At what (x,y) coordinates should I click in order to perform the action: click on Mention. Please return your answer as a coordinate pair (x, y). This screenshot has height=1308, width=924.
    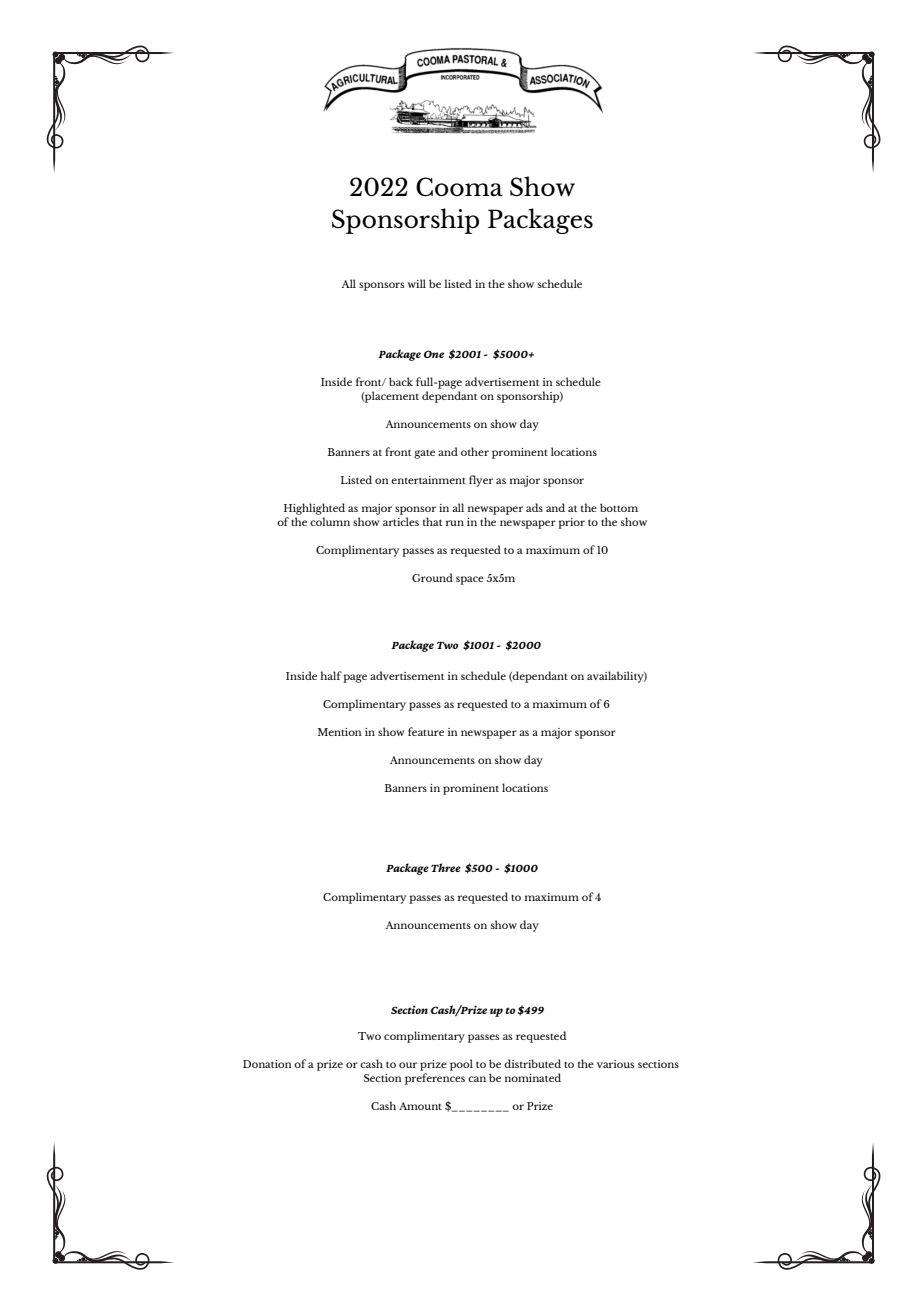
    Looking at the image, I should click on (339, 732).
